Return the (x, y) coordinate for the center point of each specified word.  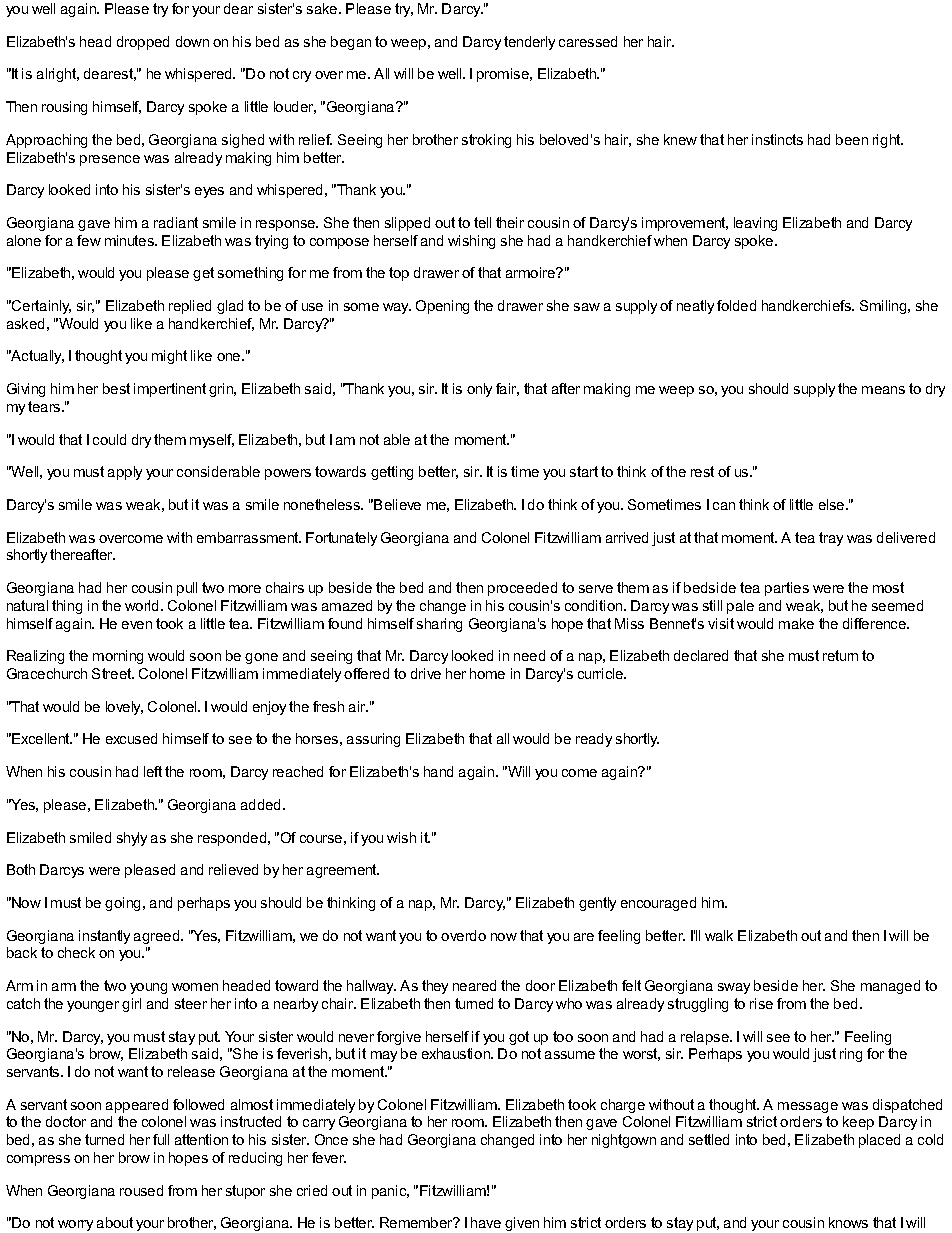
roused (141, 1190)
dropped (143, 43)
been (852, 139)
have (486, 1222)
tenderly (529, 43)
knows (848, 1222)
